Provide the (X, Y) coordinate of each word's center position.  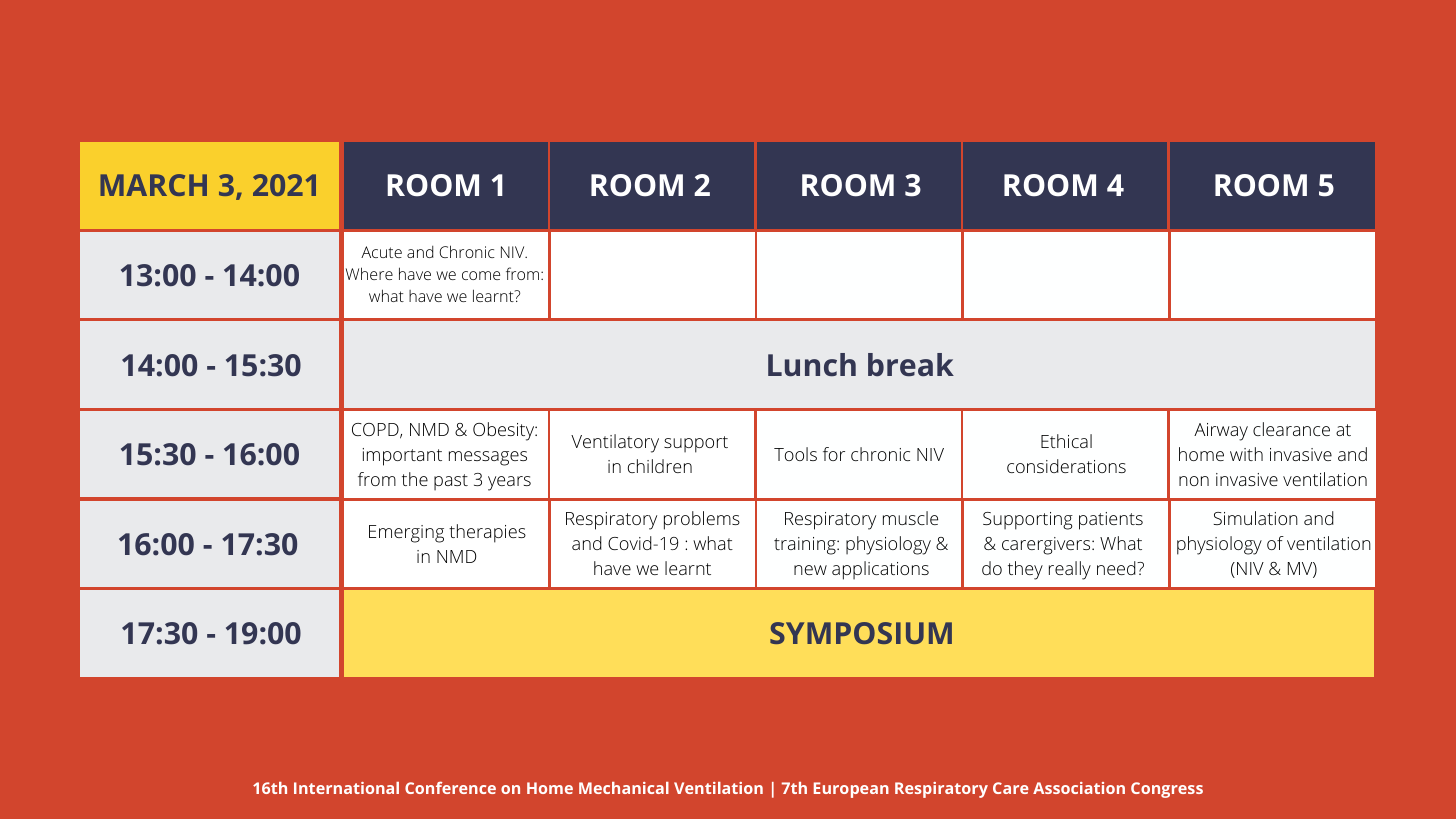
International (346, 788)
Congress (1167, 790)
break (911, 365)
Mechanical (624, 788)
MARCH (153, 185)
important (402, 457)
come (481, 275)
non (1194, 481)
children (660, 466)
